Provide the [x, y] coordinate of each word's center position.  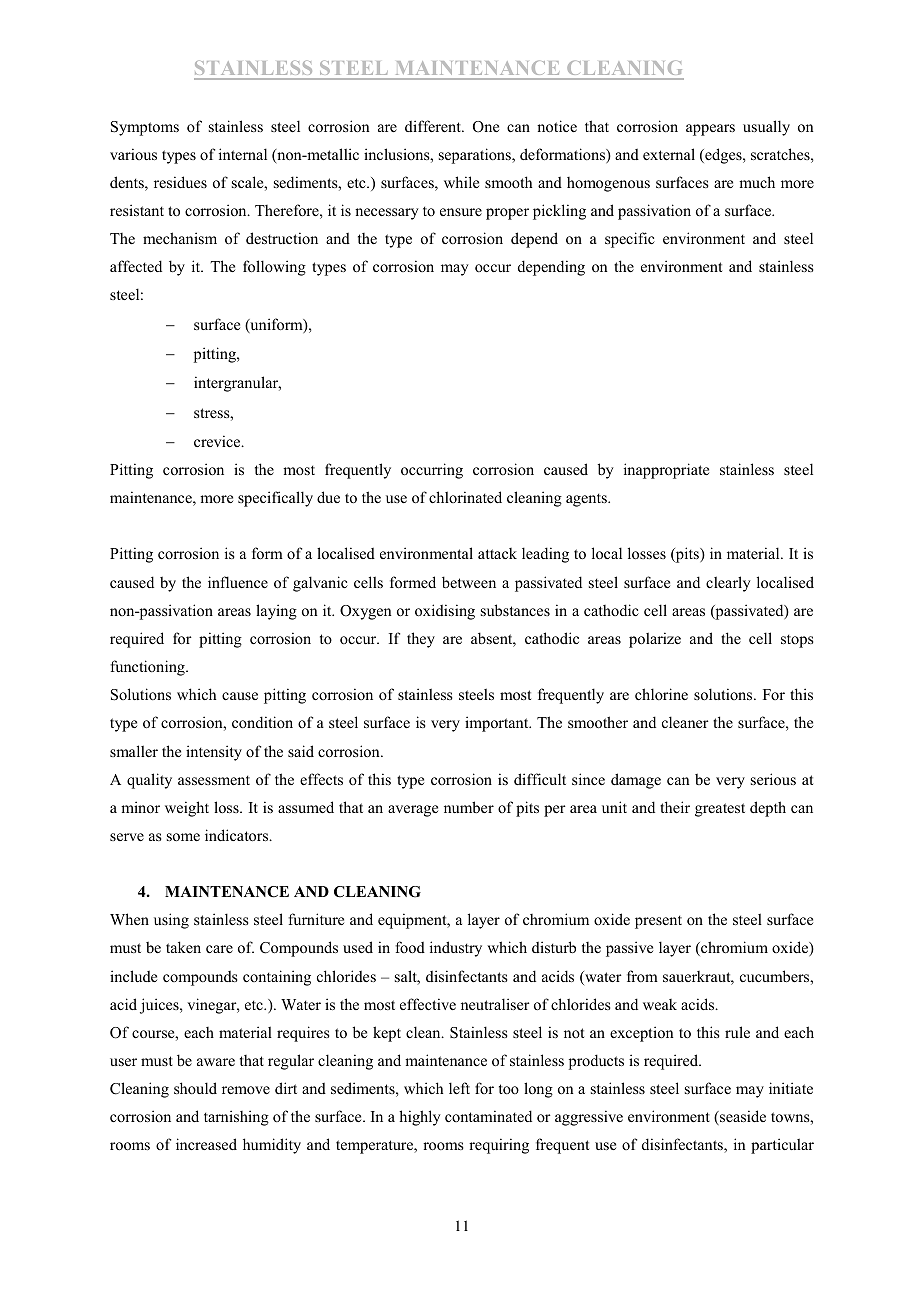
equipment [413, 921]
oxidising [445, 612]
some [183, 837]
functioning [148, 668]
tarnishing [236, 1118]
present [658, 922]
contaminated [488, 1116]
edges [723, 156]
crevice [218, 441]
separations [476, 156]
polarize [655, 640]
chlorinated [465, 497]
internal [243, 154]
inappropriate [666, 471]
